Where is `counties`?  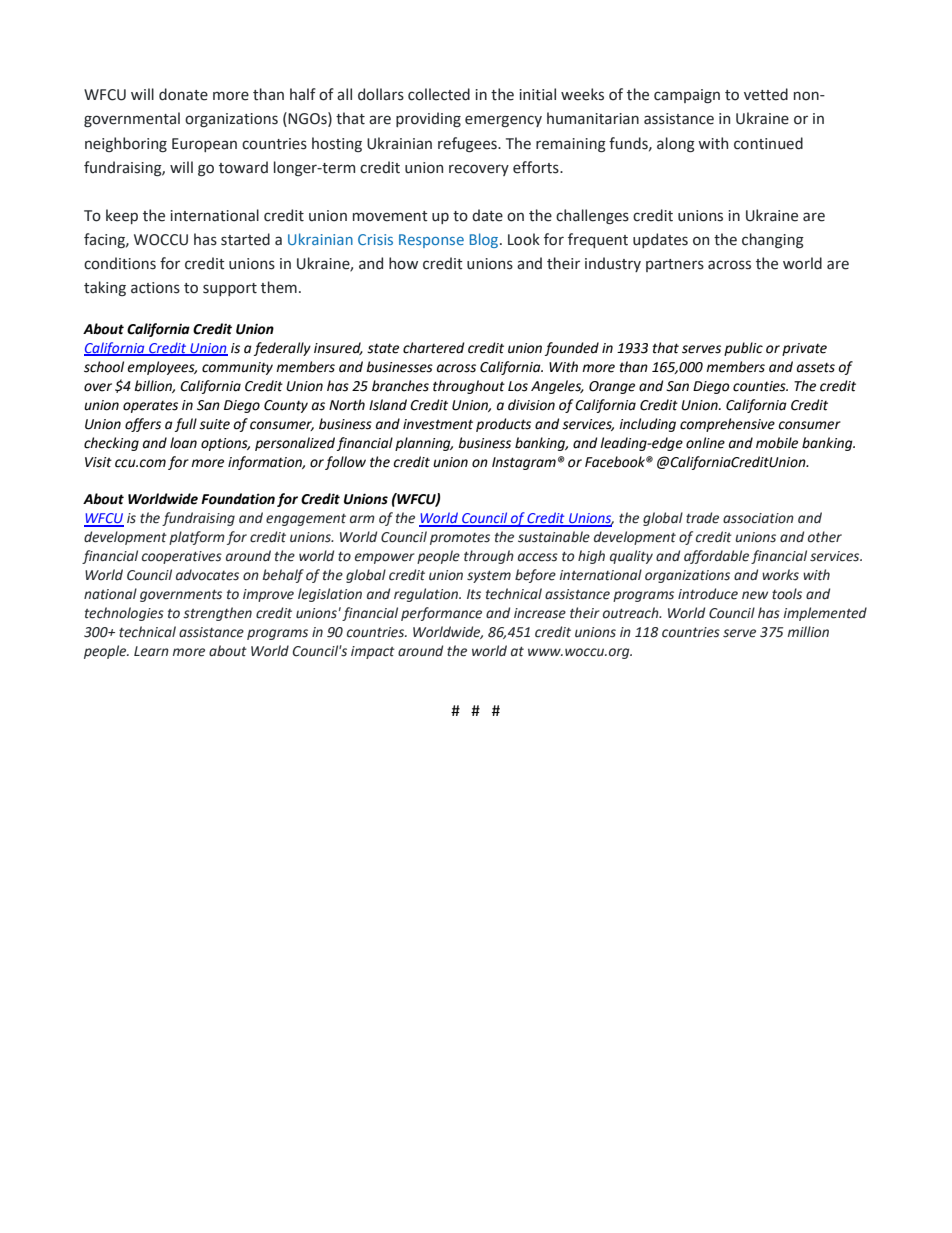 counties is located at coordinates (760, 386).
